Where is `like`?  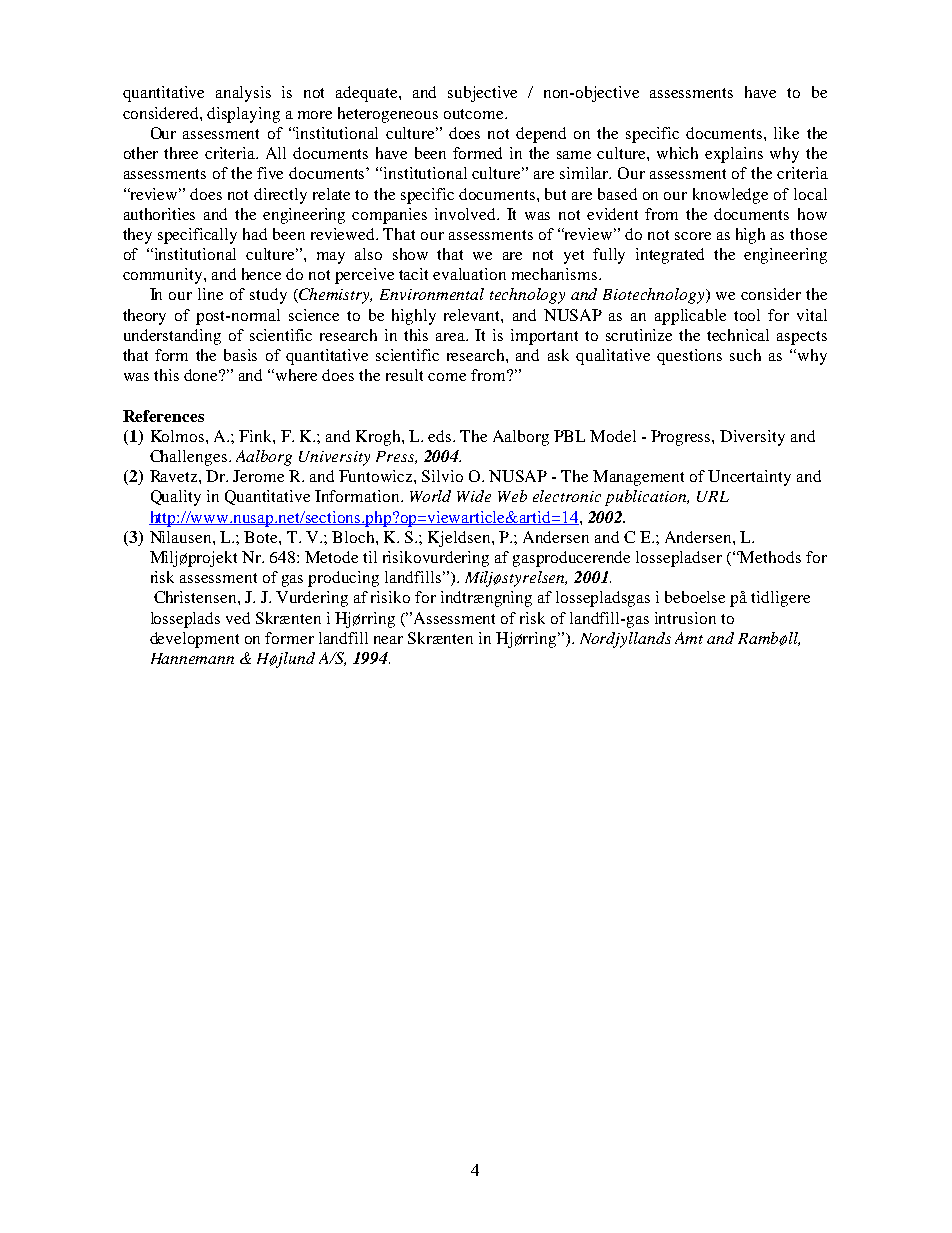
like is located at coordinates (786, 133).
